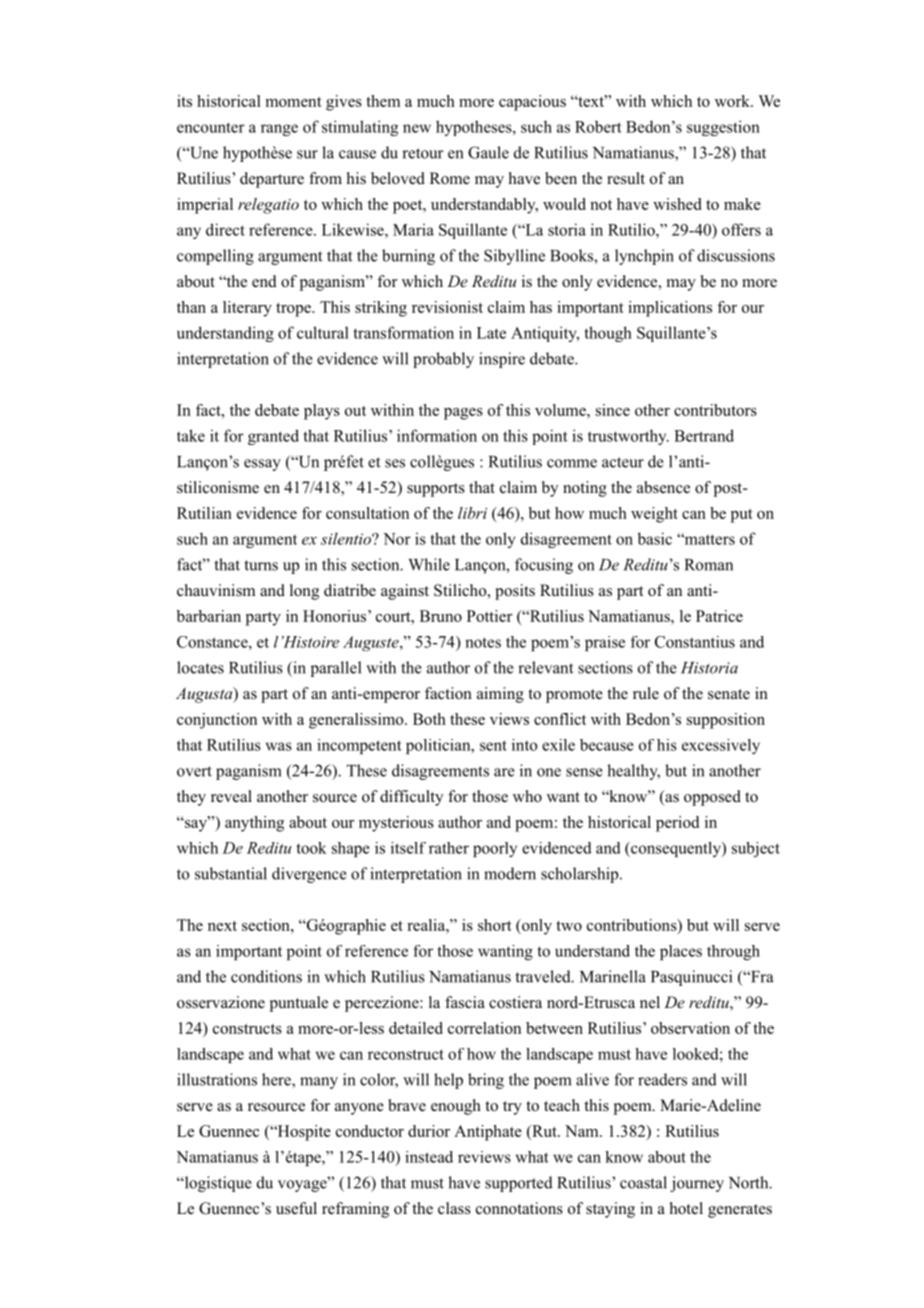  What do you see at coordinates (450, 178) in the document?
I see `Rome` at bounding box center [450, 178].
